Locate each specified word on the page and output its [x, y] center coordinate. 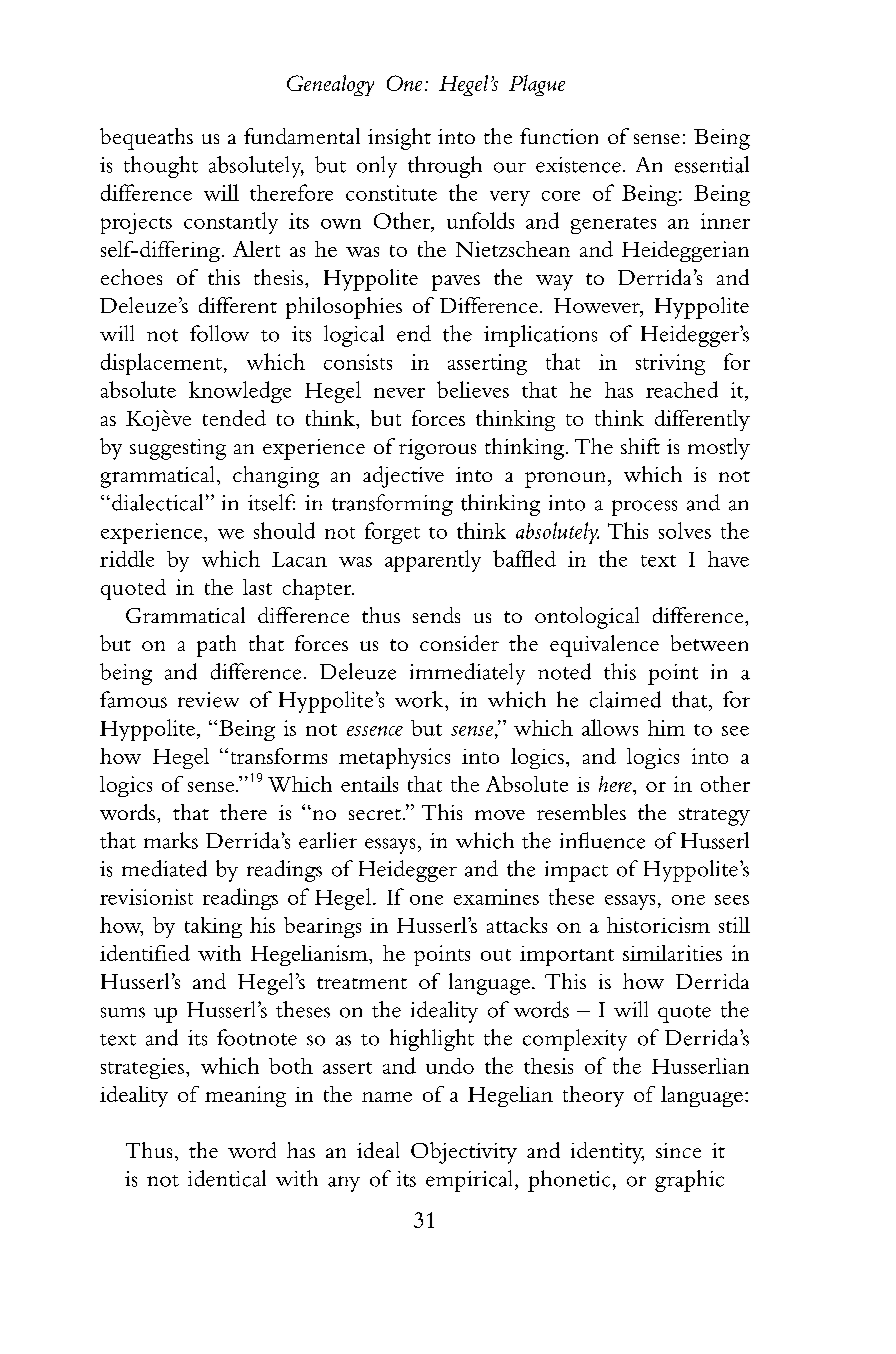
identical [227, 1178]
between [709, 643]
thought [161, 167]
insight [399, 139]
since [678, 1150]
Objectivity [464, 1153]
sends [436, 615]
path [216, 646]
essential [712, 164]
